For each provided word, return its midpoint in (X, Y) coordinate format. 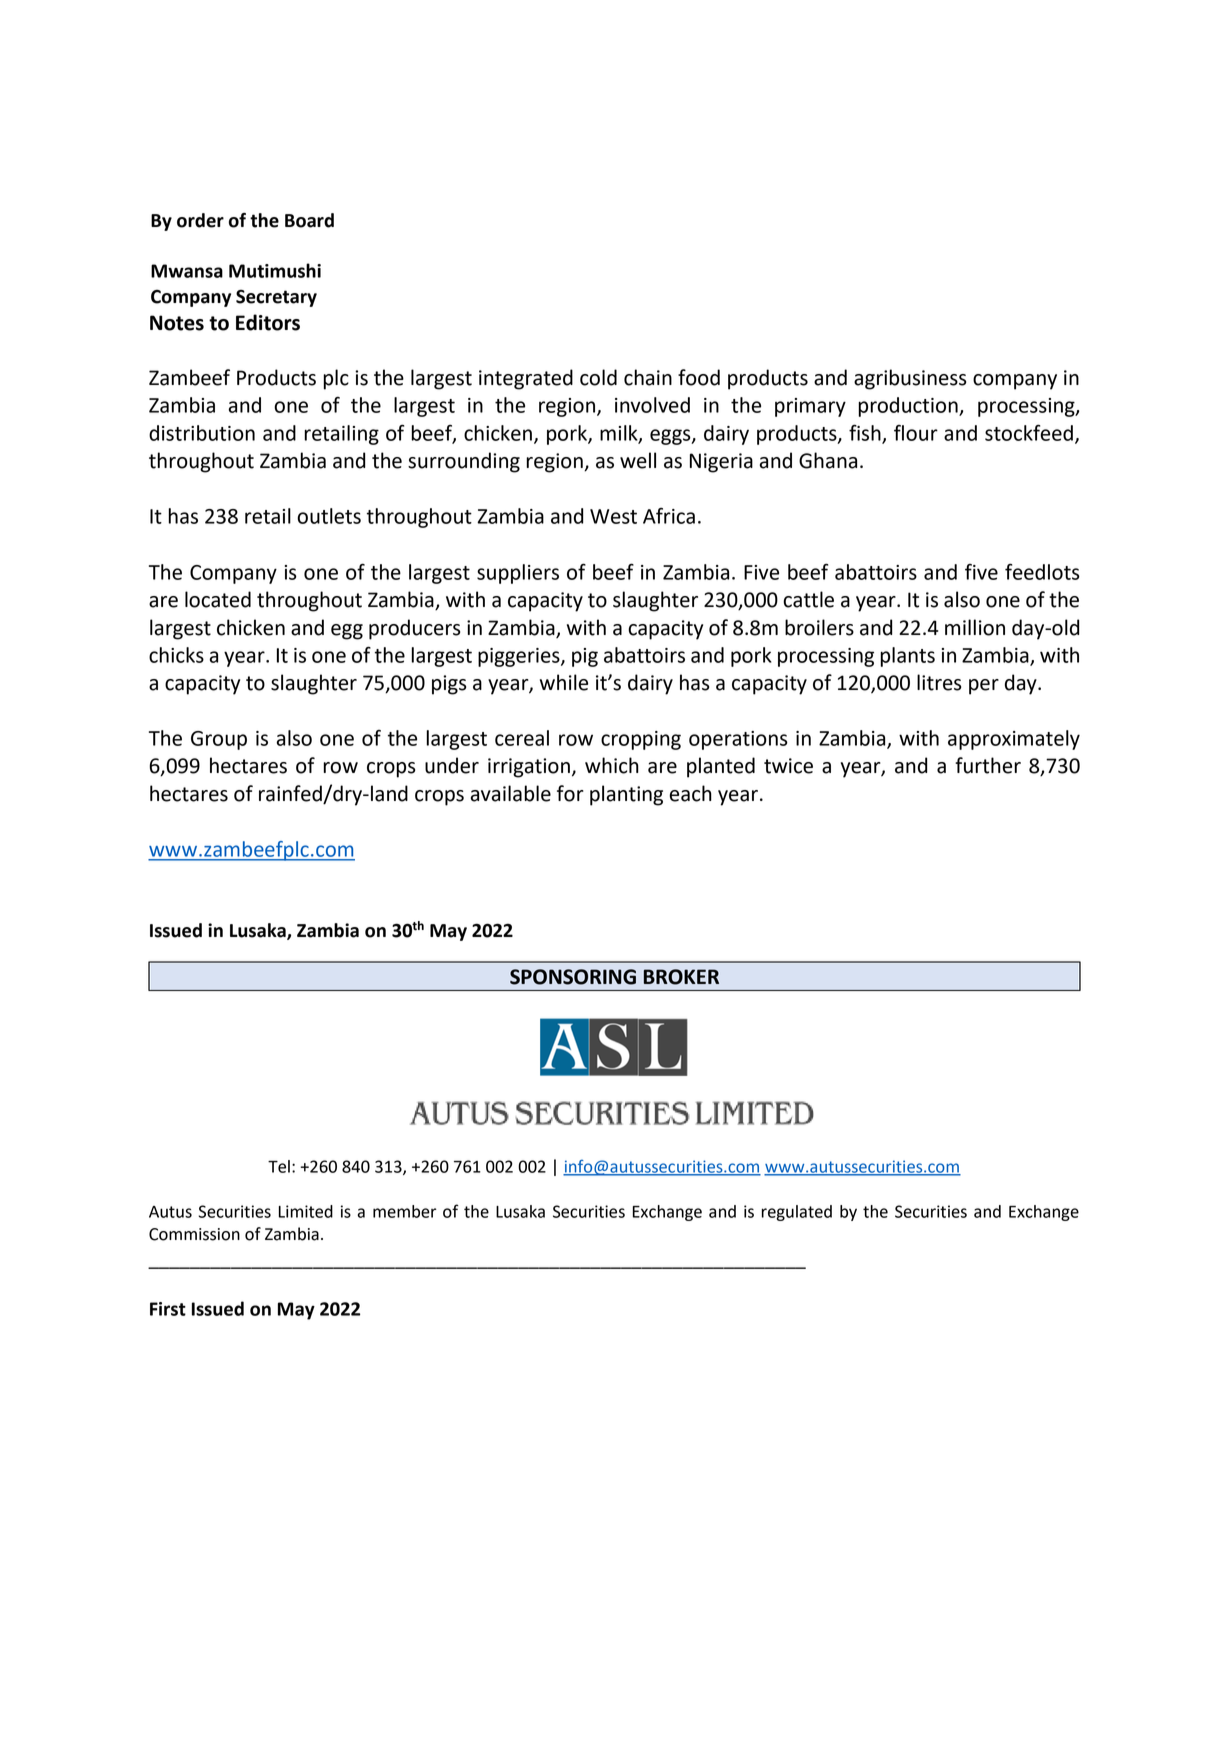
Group (219, 740)
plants (907, 657)
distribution (202, 433)
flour (916, 433)
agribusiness (910, 379)
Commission (194, 1234)
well (638, 460)
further (988, 765)
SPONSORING (573, 977)
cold (598, 377)
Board (309, 220)
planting (626, 795)
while (564, 682)
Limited (306, 1211)
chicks (176, 655)
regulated (797, 1213)
